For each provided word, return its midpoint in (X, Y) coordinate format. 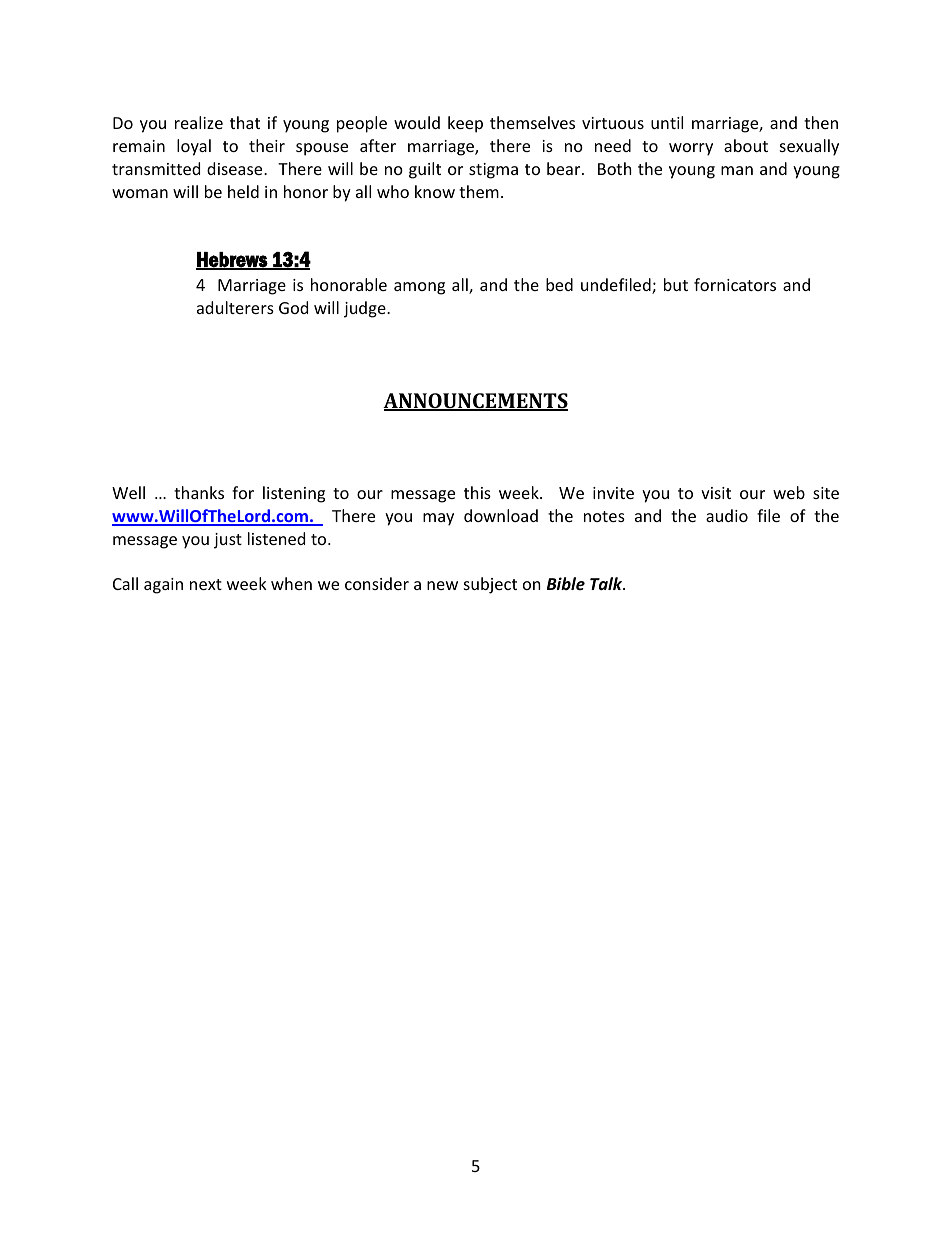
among (419, 288)
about (746, 145)
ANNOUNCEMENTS (475, 402)
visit (716, 493)
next (206, 584)
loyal (194, 147)
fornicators (735, 284)
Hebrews (233, 260)
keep (465, 124)
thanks (199, 492)
